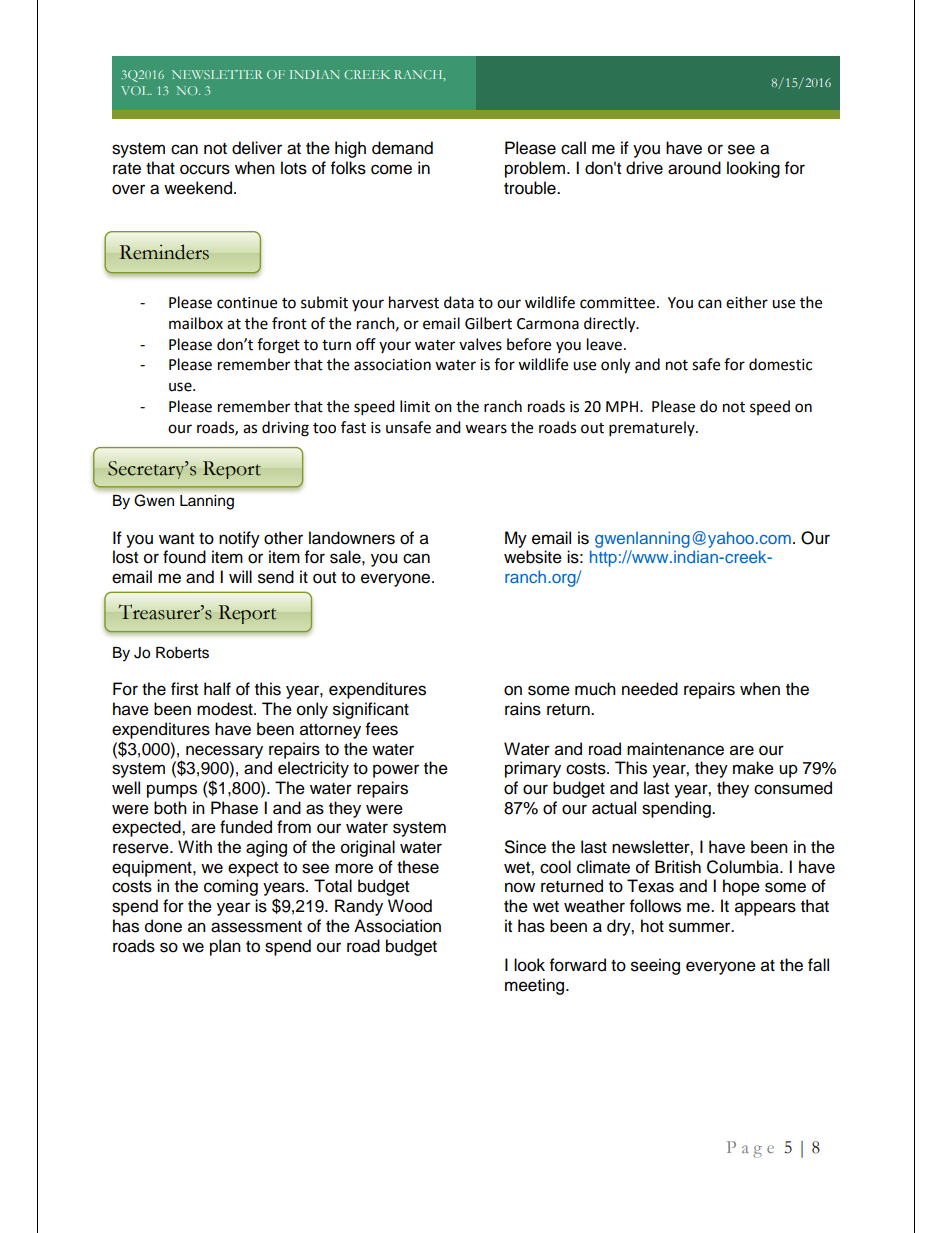  I want to click on meeting, so click(534, 986).
